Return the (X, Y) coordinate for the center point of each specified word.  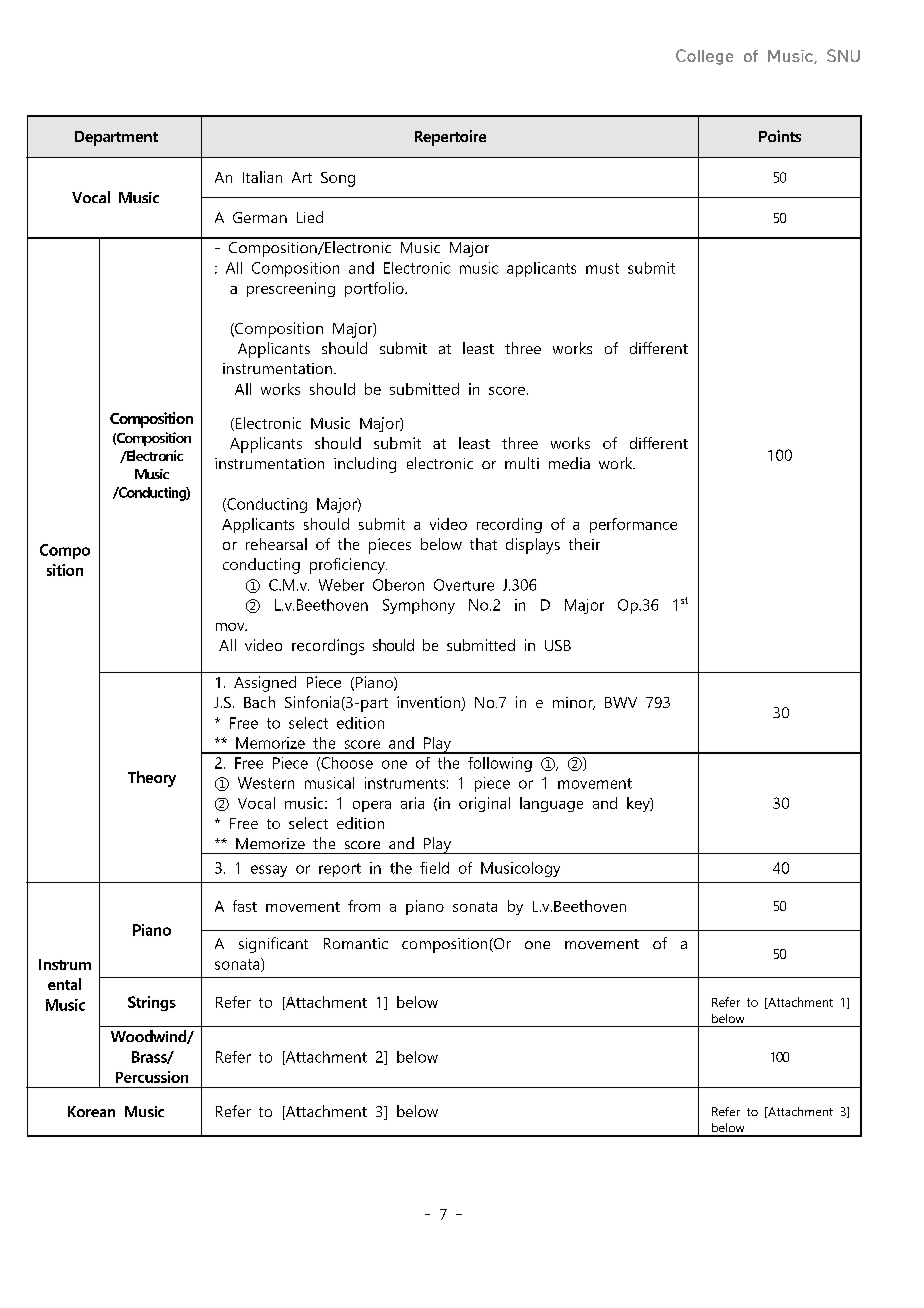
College (704, 57)
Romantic (356, 943)
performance (633, 525)
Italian (262, 177)
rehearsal (276, 544)
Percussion (152, 1077)
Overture (464, 585)
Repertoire (450, 138)
